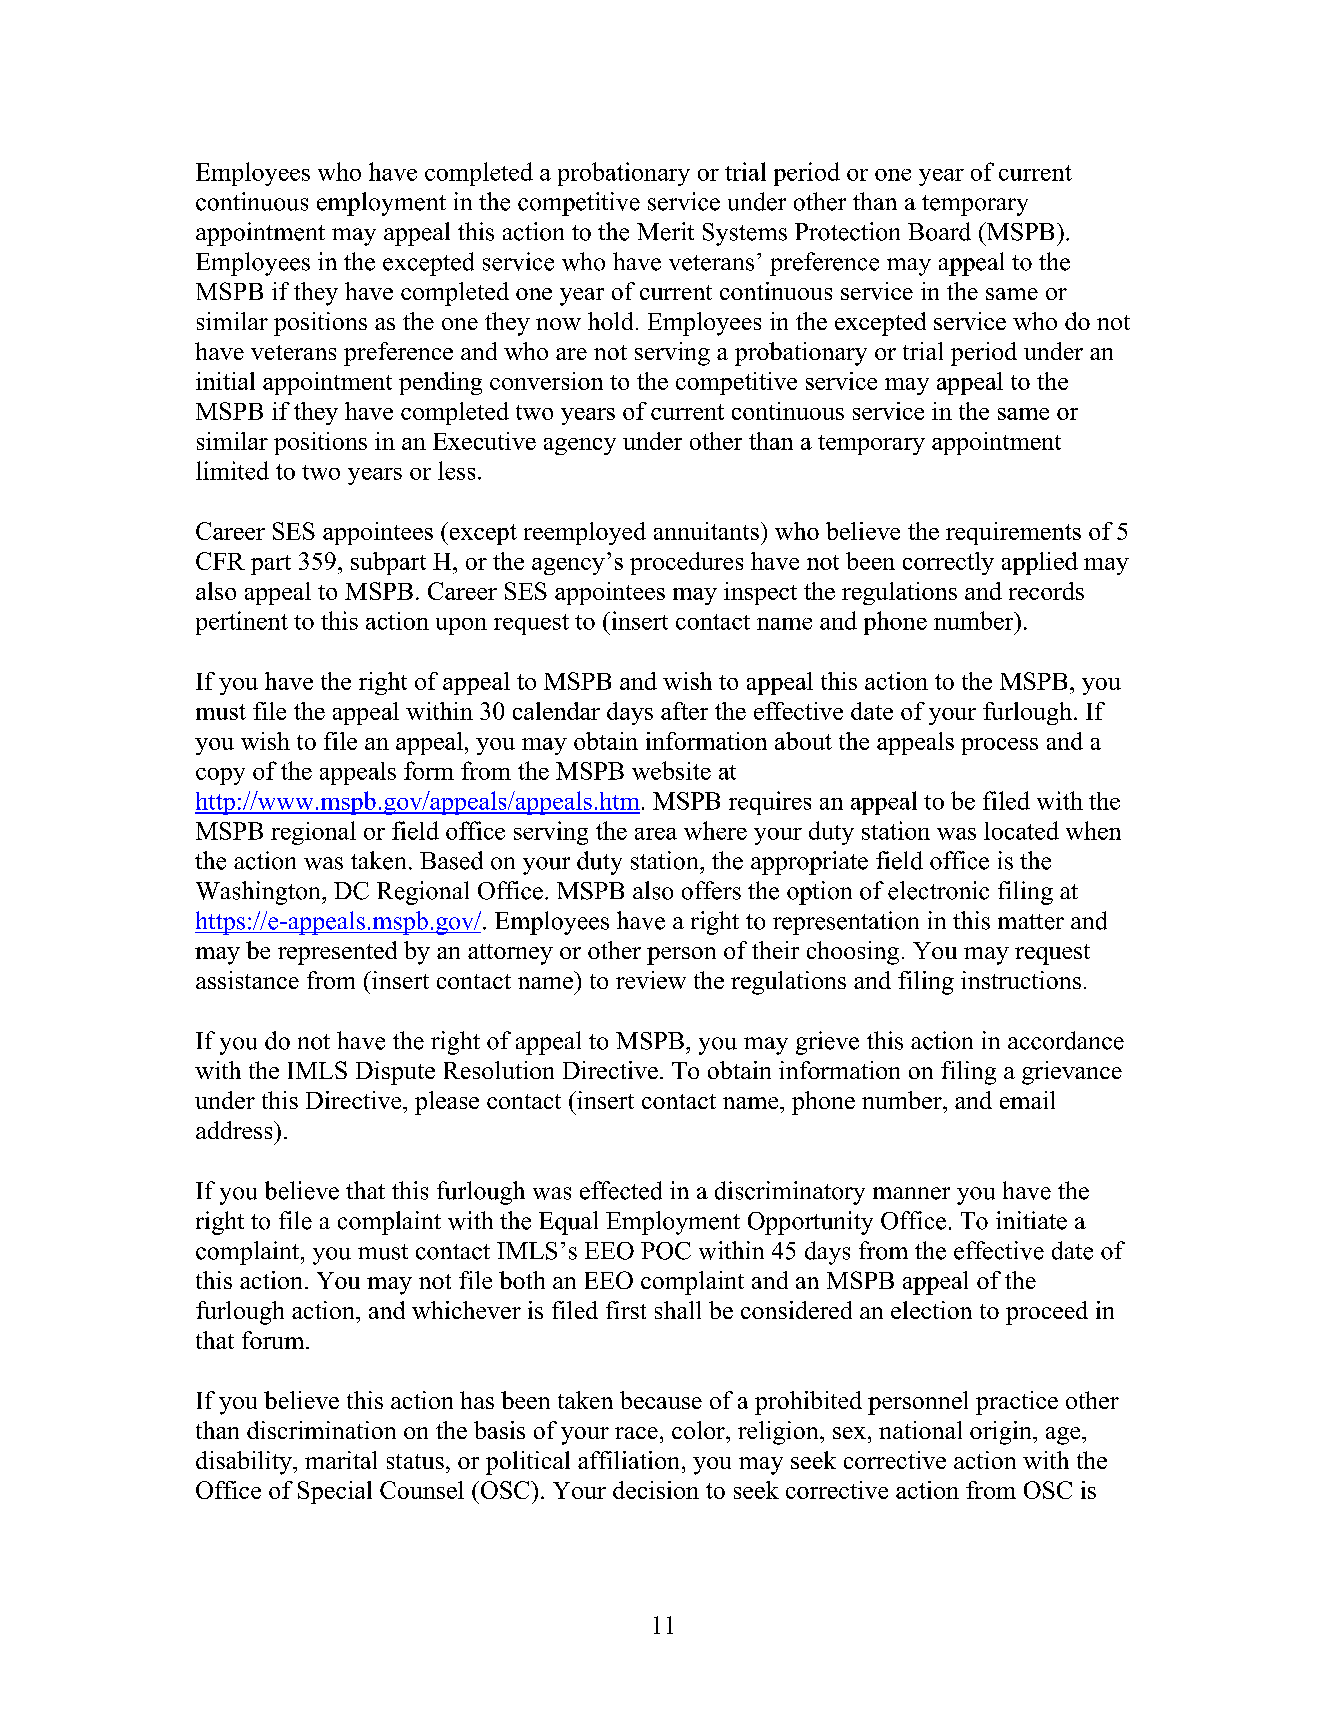  What do you see at coordinates (225, 381) in the page?
I see `initial` at bounding box center [225, 381].
